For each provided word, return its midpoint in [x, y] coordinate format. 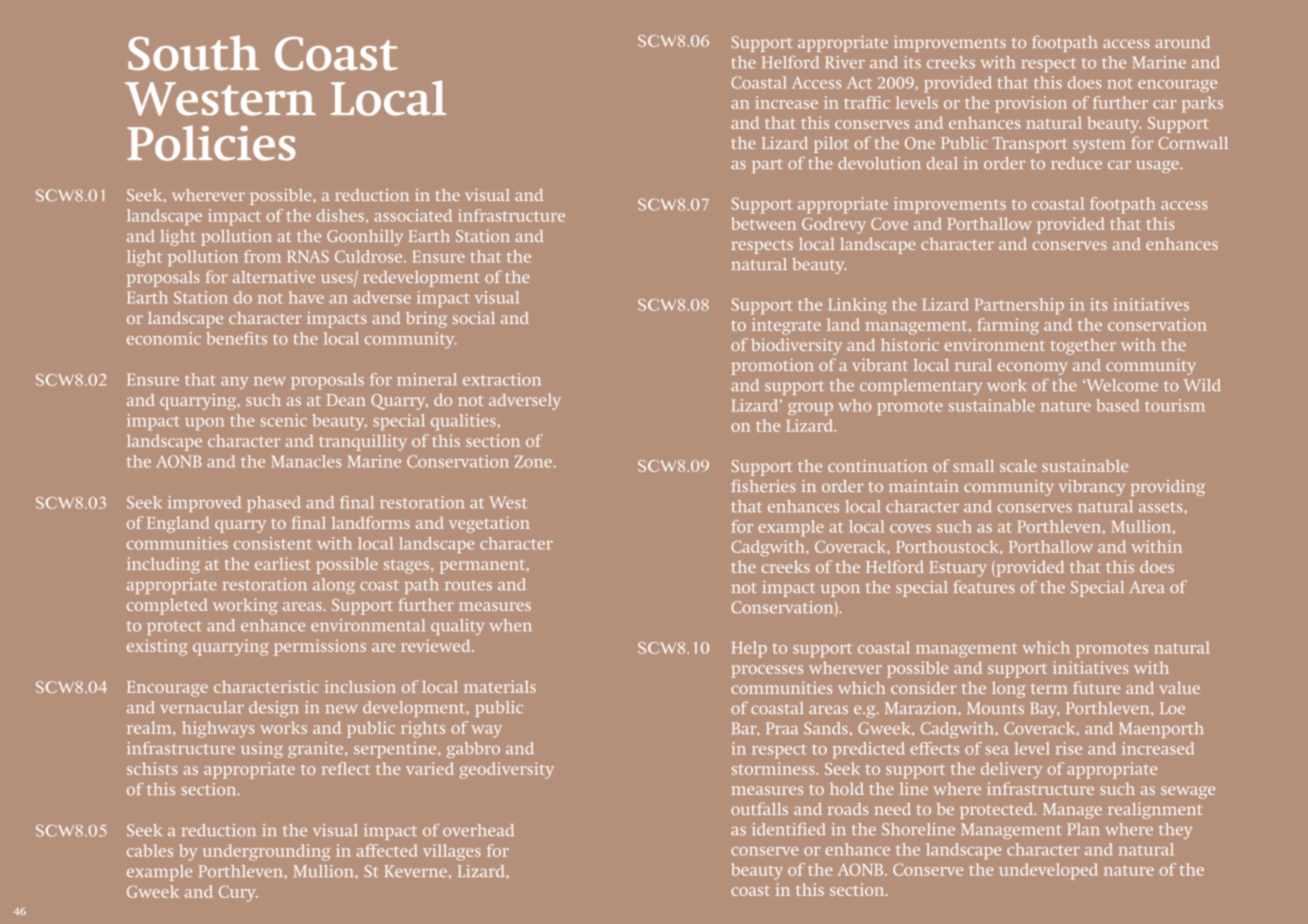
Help [749, 649]
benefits [236, 338]
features [984, 586]
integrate [786, 326]
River [845, 62]
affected [387, 850]
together [1083, 346]
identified [789, 829]
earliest [283, 563]
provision [1031, 104]
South [193, 53]
